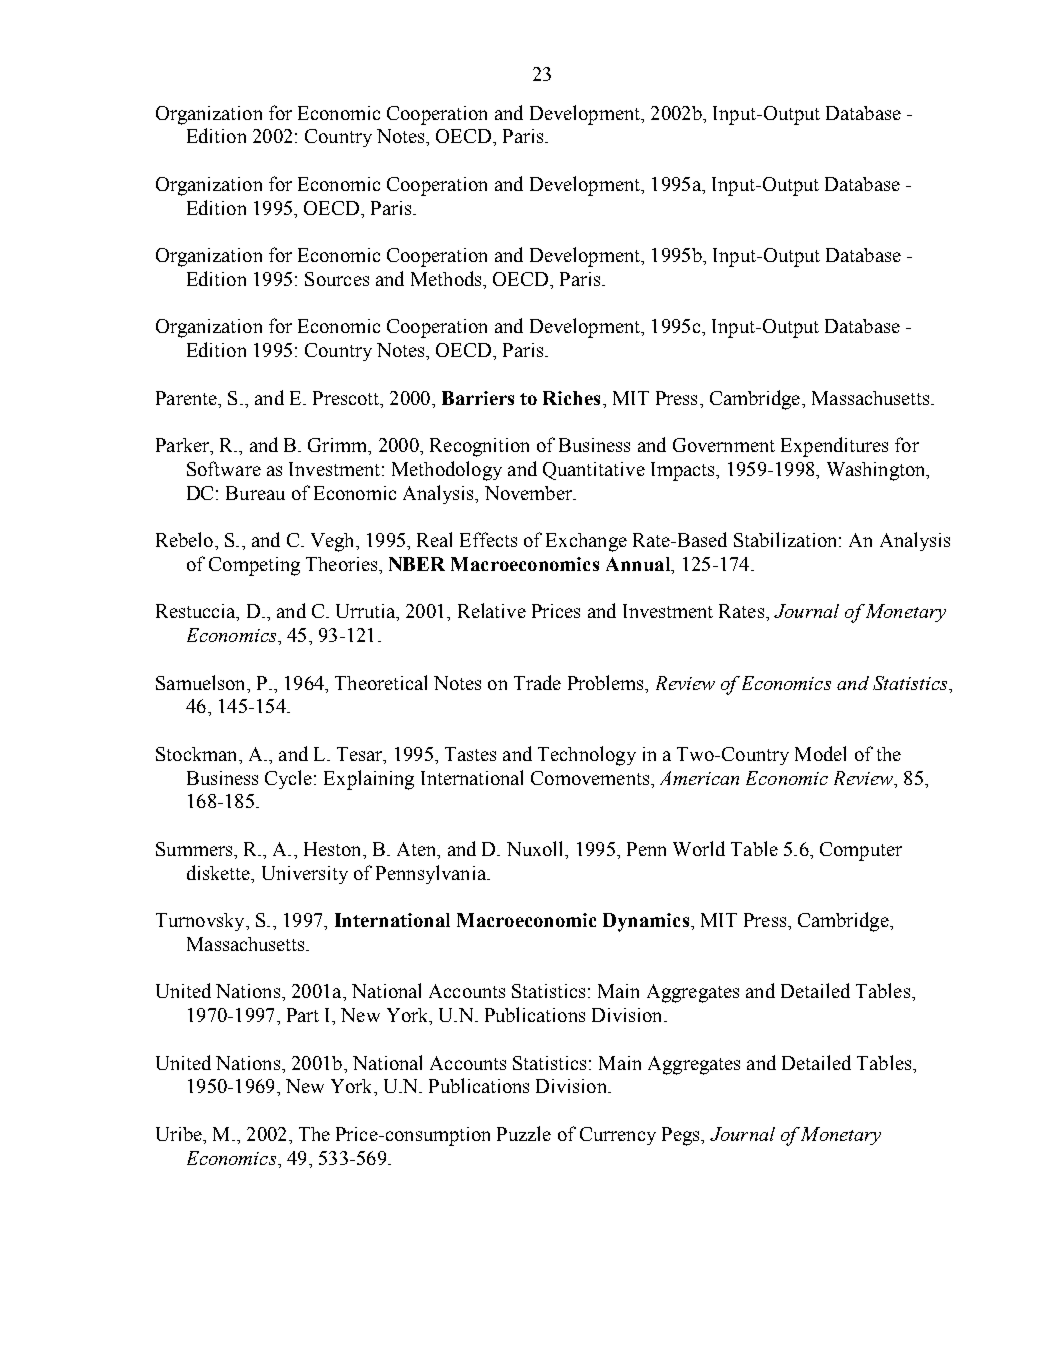 This screenshot has height=1363, width=1054. Describe the element at coordinates (537, 682) in the screenshot. I see `Trade` at that location.
